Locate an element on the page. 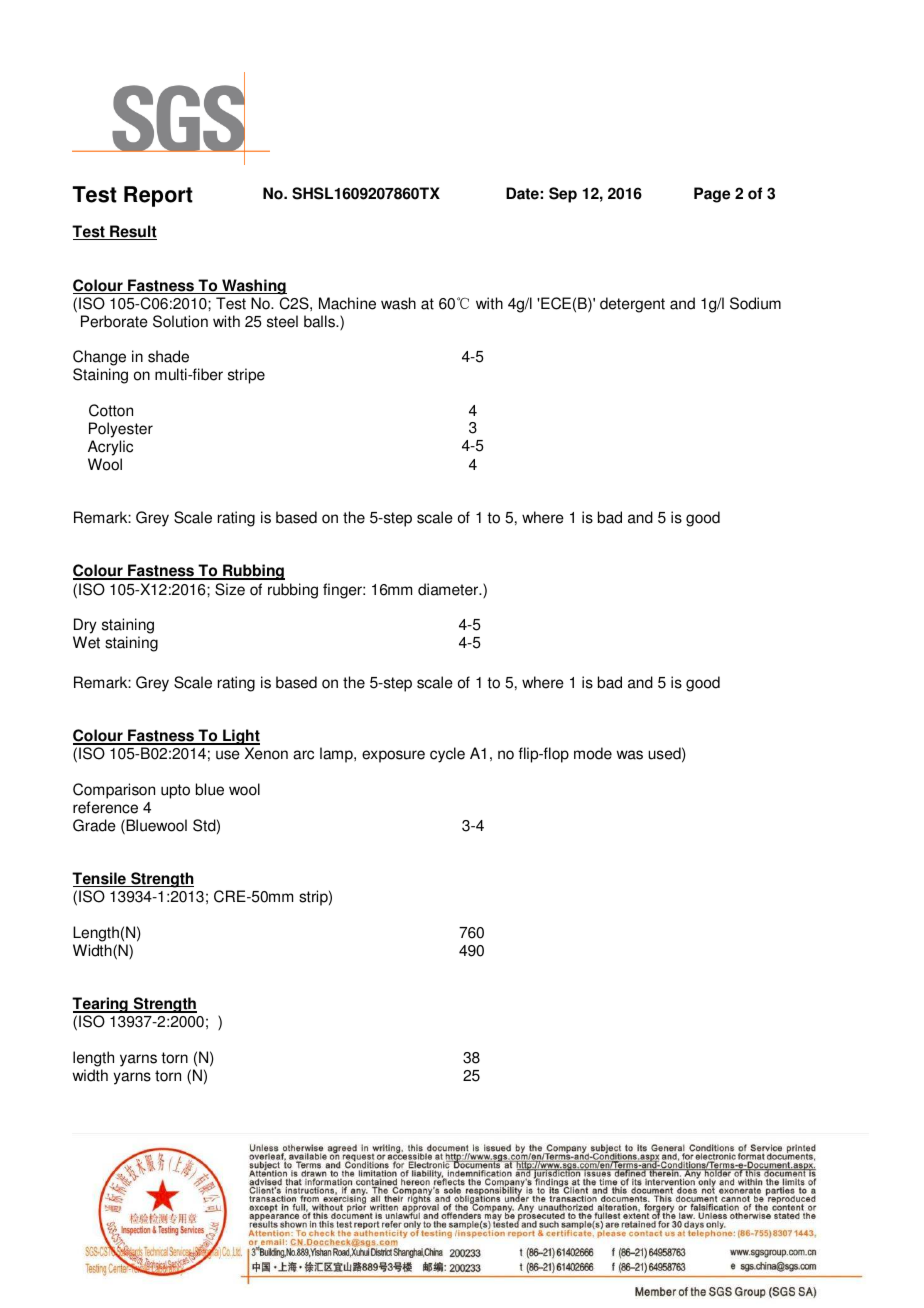 This page has width=924, height=1308. Tensile is located at coordinates (100, 879).
